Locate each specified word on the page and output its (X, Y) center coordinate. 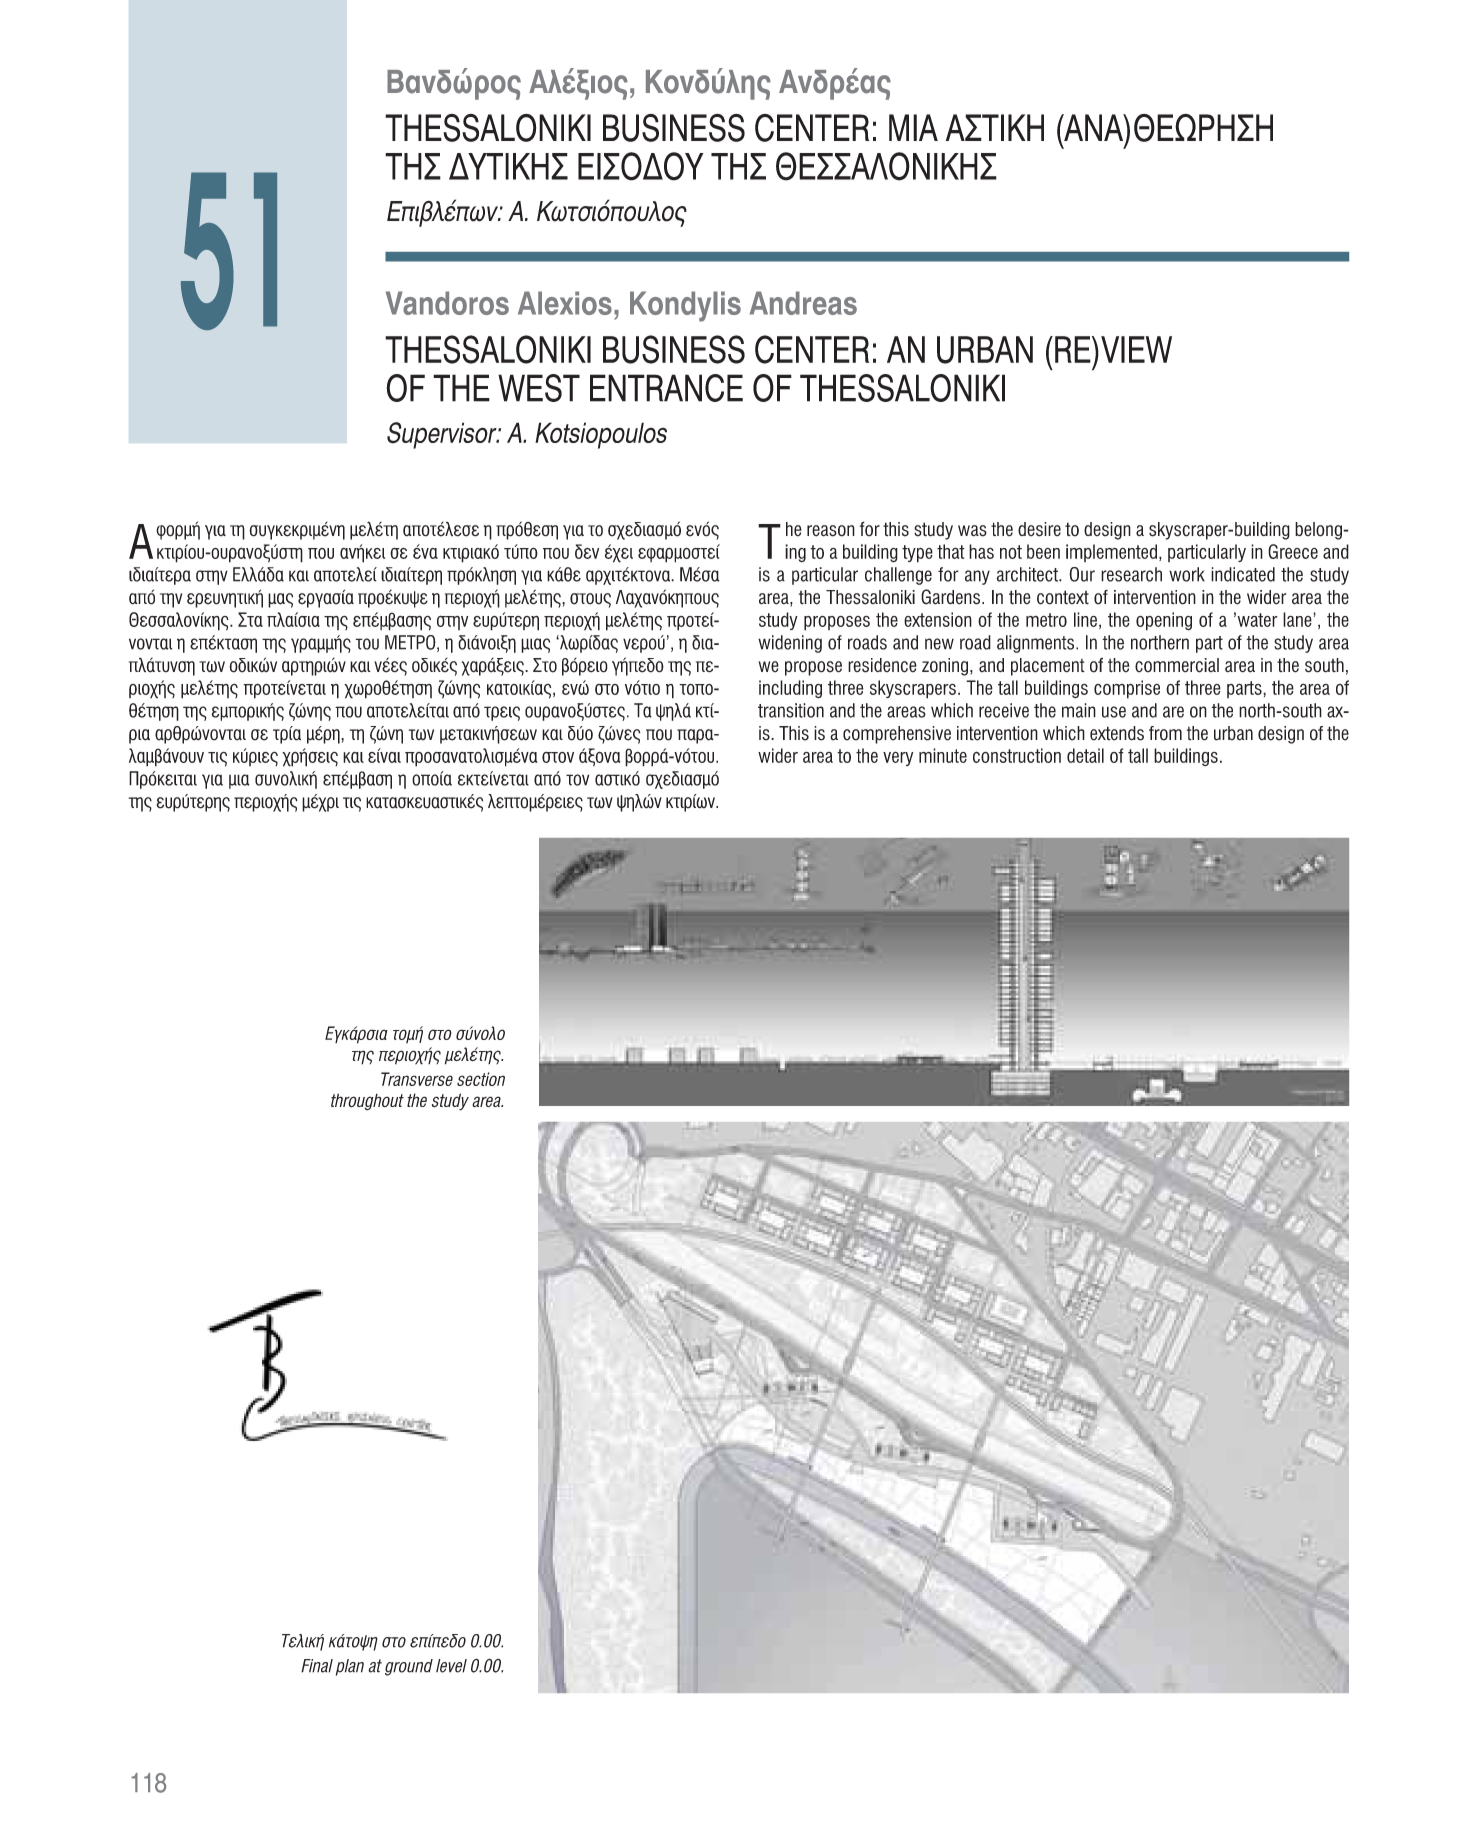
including (790, 689)
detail (1085, 755)
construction (1017, 755)
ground (409, 1667)
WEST (539, 388)
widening (790, 644)
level (451, 1666)
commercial (1177, 665)
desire (1039, 529)
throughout (367, 1102)
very (898, 758)
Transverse (417, 1079)
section (481, 1079)
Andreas (803, 303)
